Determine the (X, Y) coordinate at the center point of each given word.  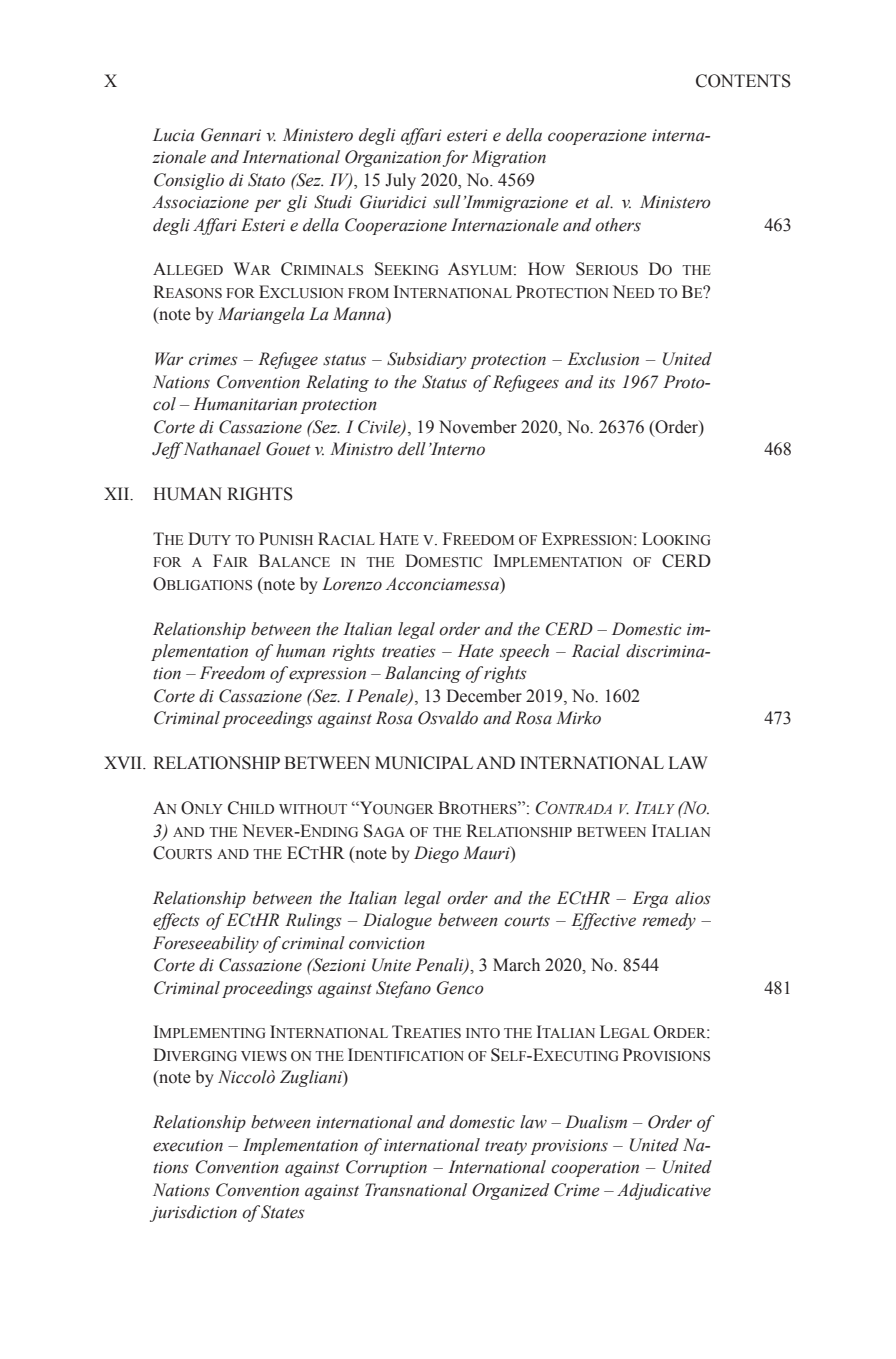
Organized (510, 1191)
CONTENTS (743, 81)
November (478, 427)
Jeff (167, 450)
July (400, 181)
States (283, 1212)
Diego (436, 854)
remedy (669, 921)
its (607, 382)
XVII (124, 762)
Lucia (173, 135)
